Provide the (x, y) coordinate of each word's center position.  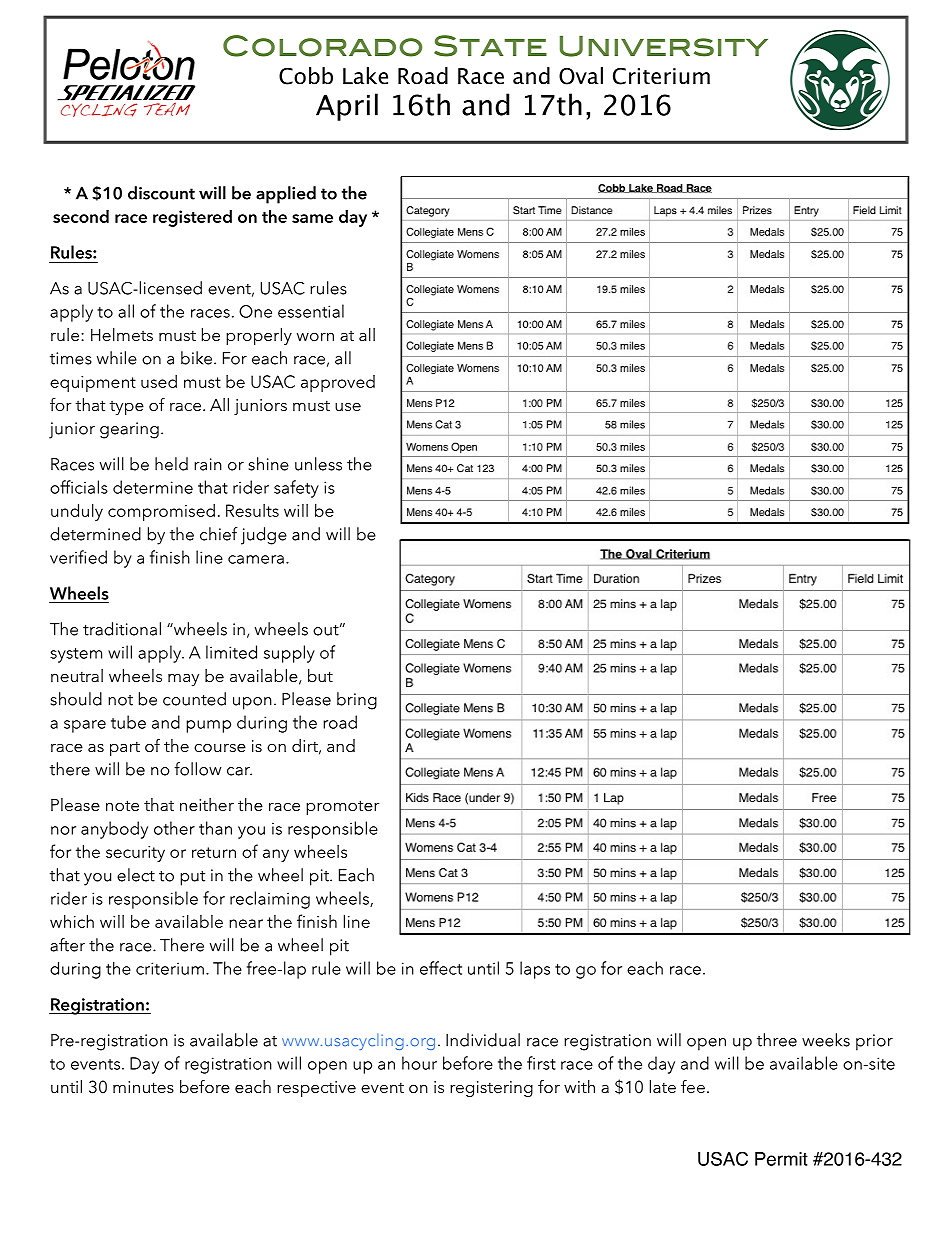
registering (491, 1089)
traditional (122, 629)
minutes (143, 1087)
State (490, 46)
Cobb (306, 76)
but (320, 675)
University (664, 46)
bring (357, 701)
